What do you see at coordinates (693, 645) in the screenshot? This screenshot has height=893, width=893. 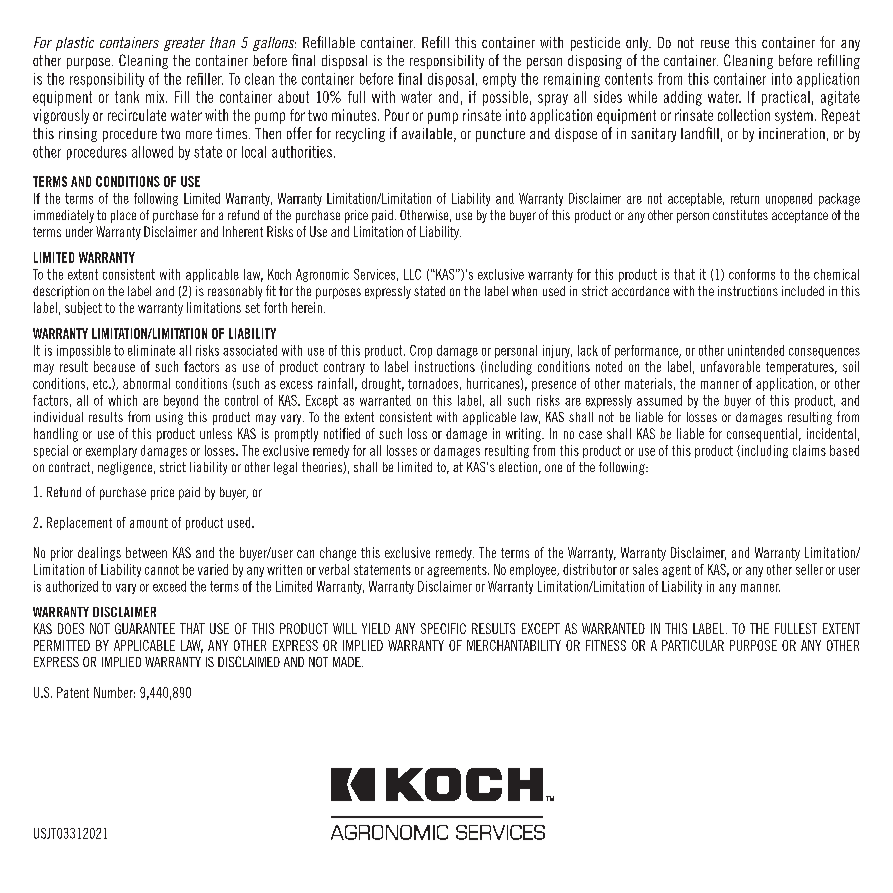 I see `PARTICULAR` at bounding box center [693, 645].
